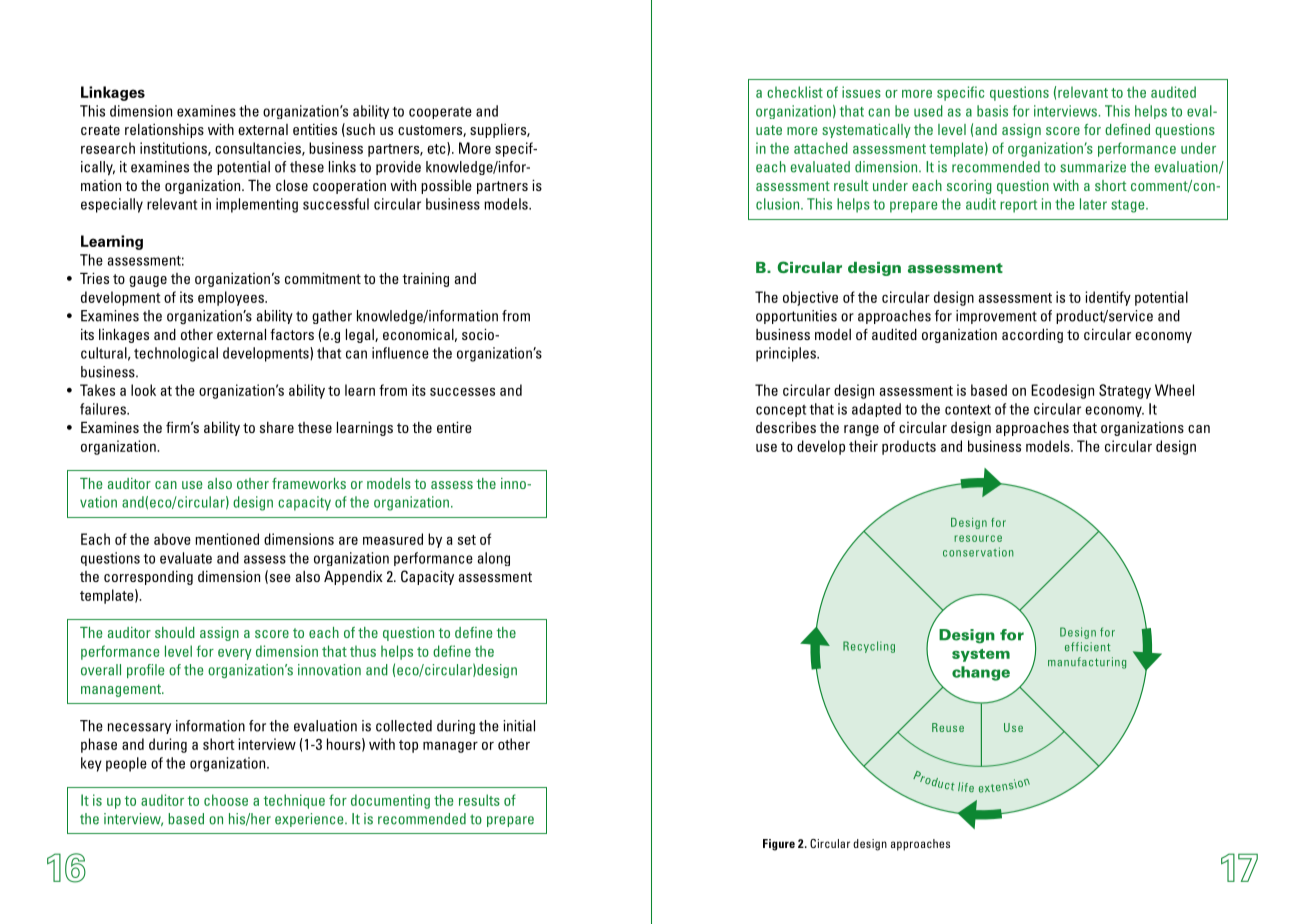 This document has width=1303, height=924. What do you see at coordinates (992, 111) in the document?
I see `basis` at bounding box center [992, 111].
